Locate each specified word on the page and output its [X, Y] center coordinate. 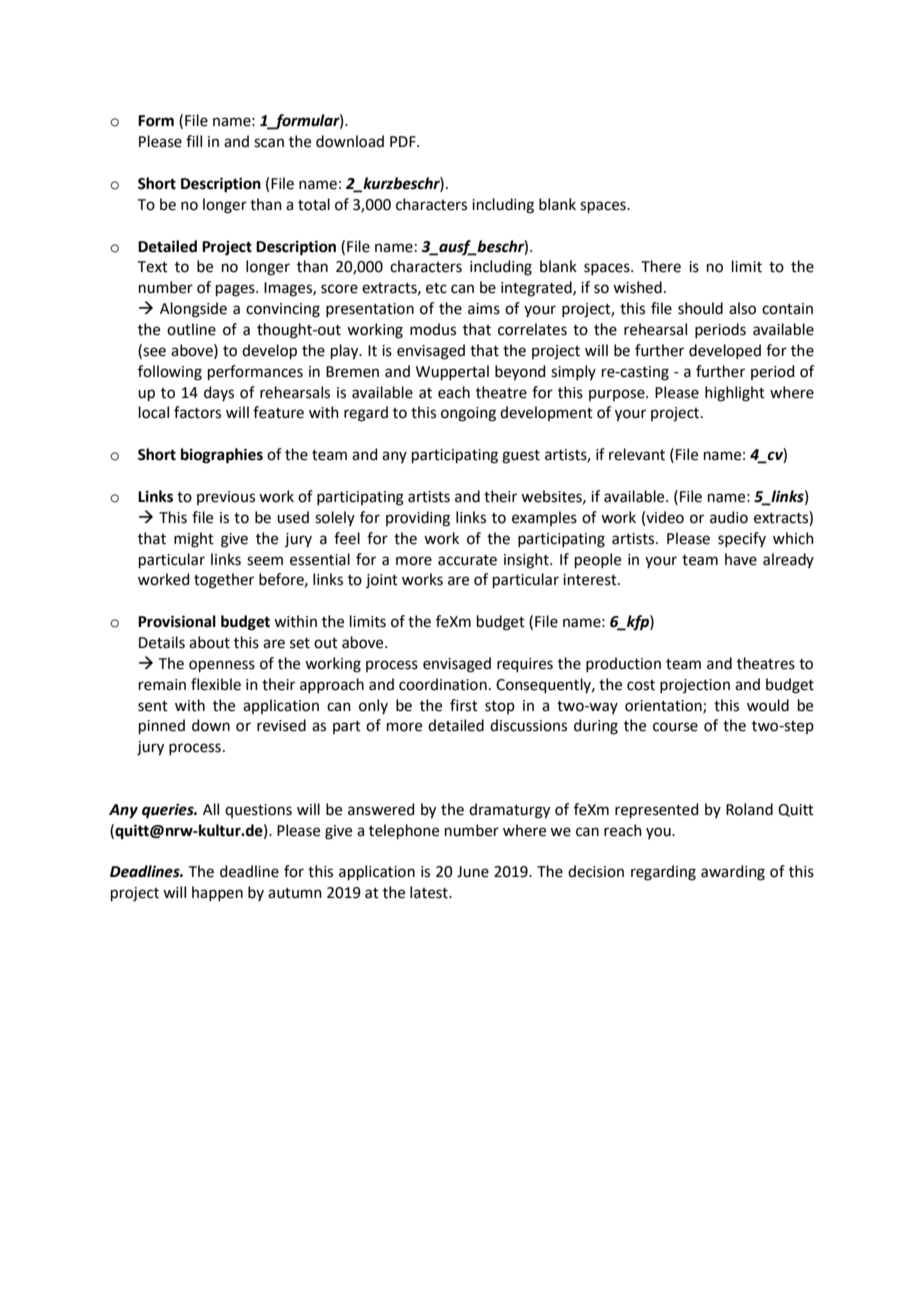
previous [226, 498]
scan [269, 143]
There [661, 266]
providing [418, 519]
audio [729, 517]
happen [217, 893]
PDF [404, 141]
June [473, 872]
